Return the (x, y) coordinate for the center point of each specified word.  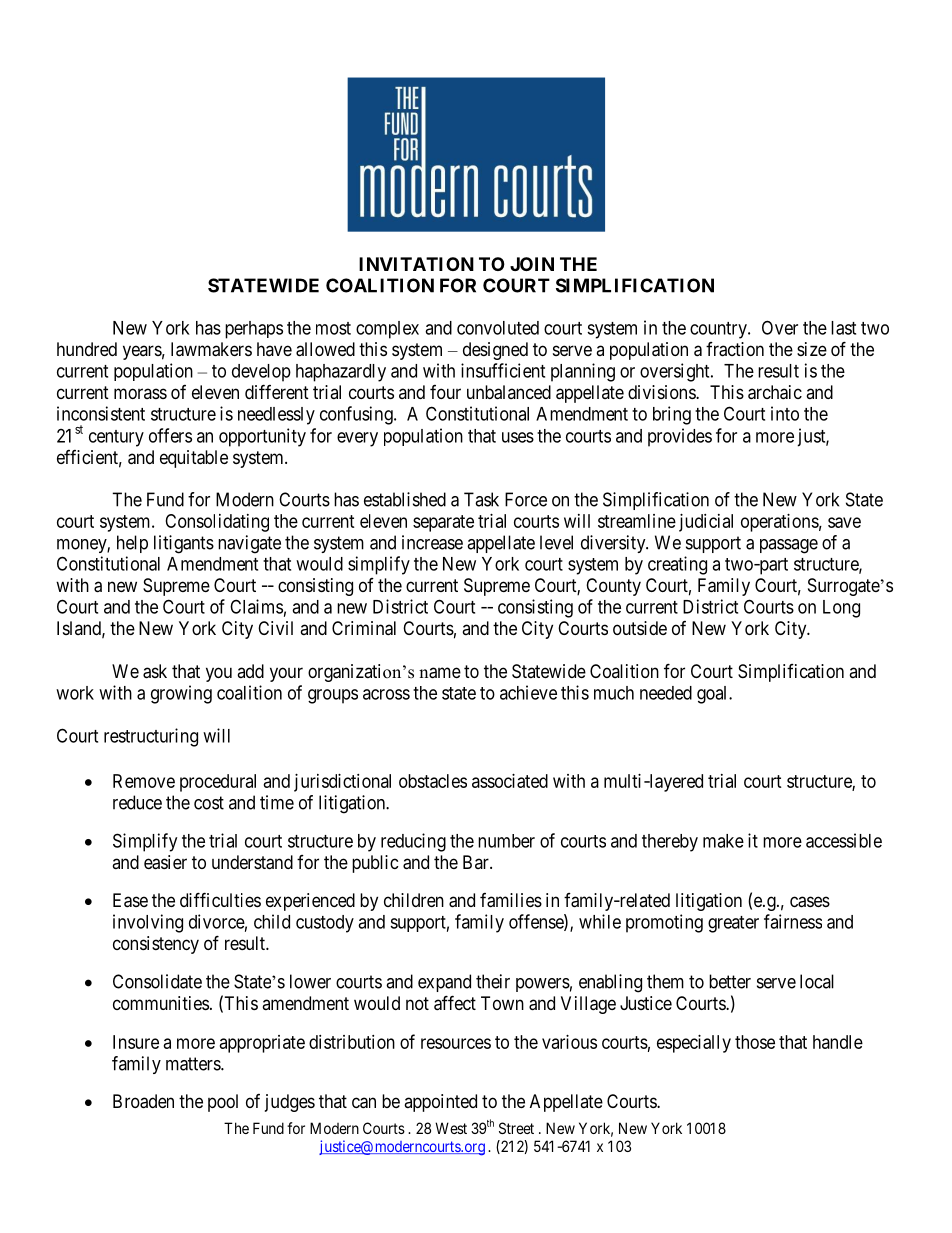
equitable (194, 459)
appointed (440, 1103)
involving (148, 923)
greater (733, 924)
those (755, 1042)
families (511, 900)
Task (481, 499)
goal (713, 695)
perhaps (254, 330)
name (440, 673)
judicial (706, 523)
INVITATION (416, 264)
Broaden (143, 1101)
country (719, 330)
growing (181, 694)
